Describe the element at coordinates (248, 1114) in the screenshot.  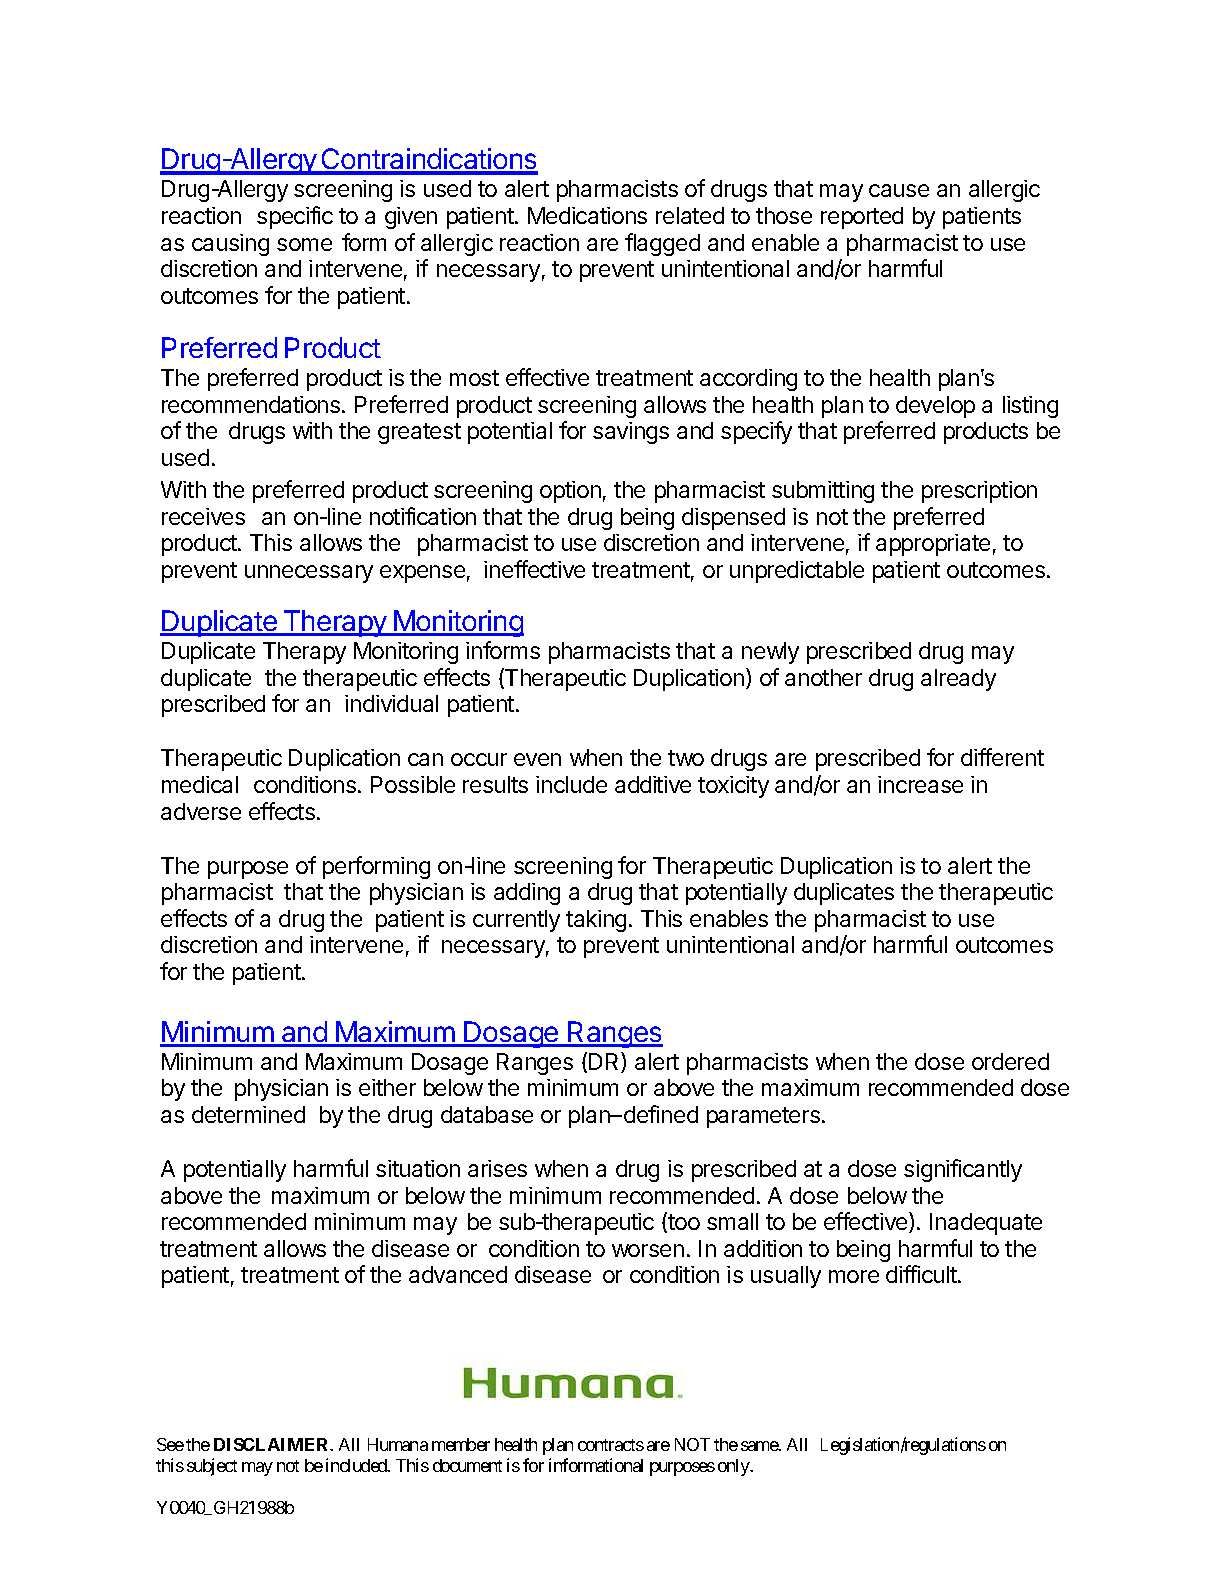
I see `determined` at that location.
